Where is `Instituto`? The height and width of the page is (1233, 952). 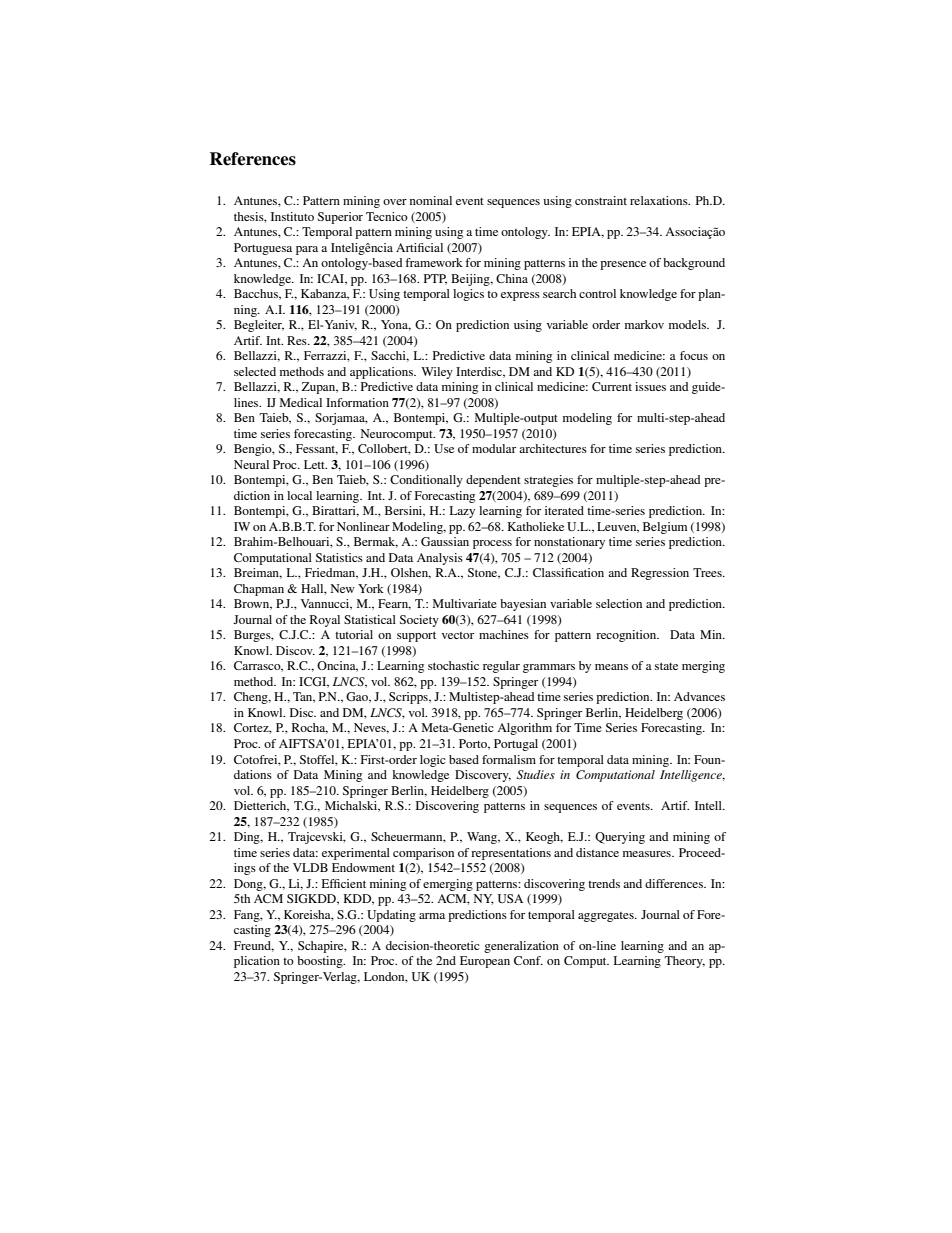
Instituto is located at coordinates (292, 216).
